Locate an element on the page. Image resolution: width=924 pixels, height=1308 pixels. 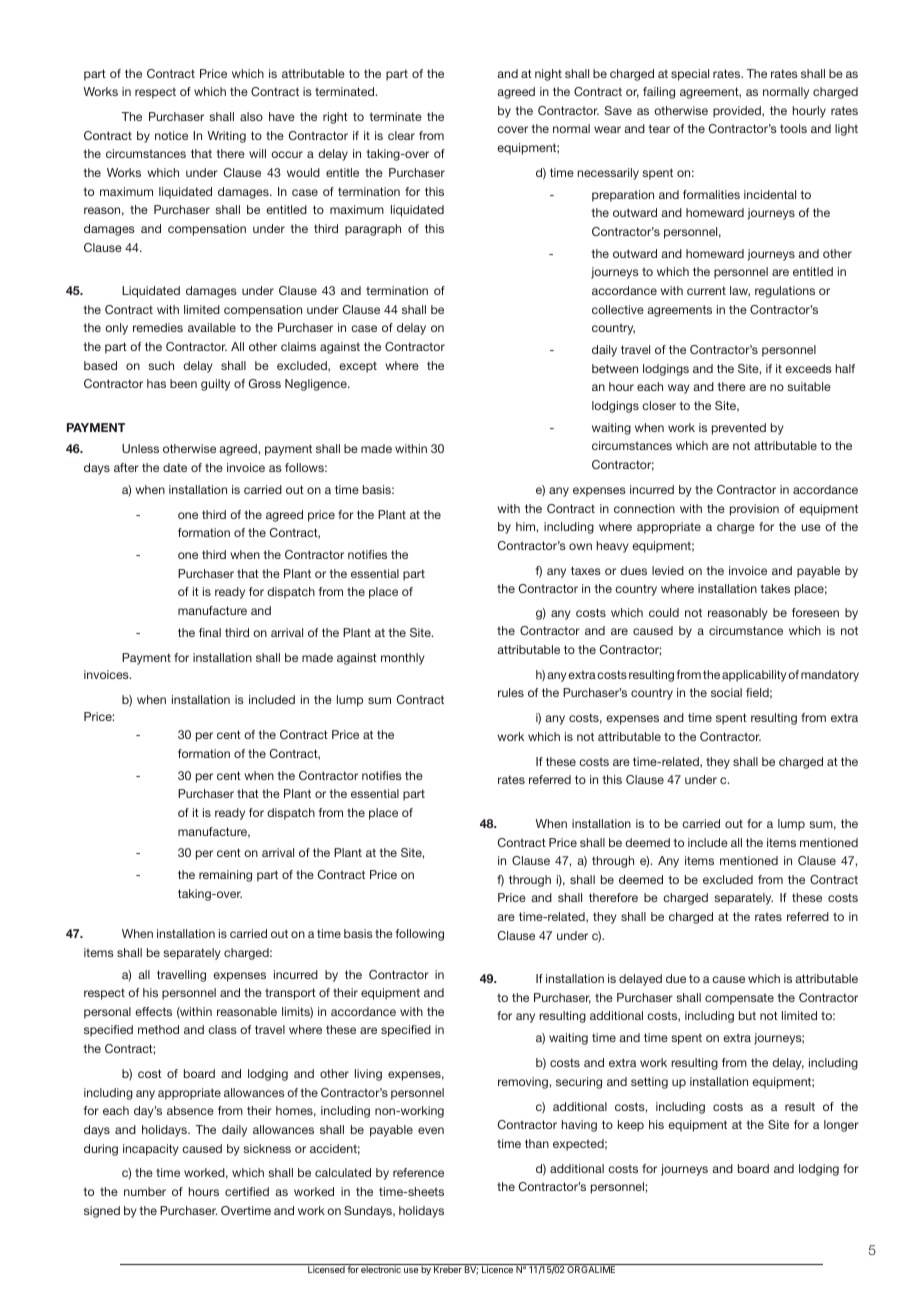
clear is located at coordinates (401, 135).
